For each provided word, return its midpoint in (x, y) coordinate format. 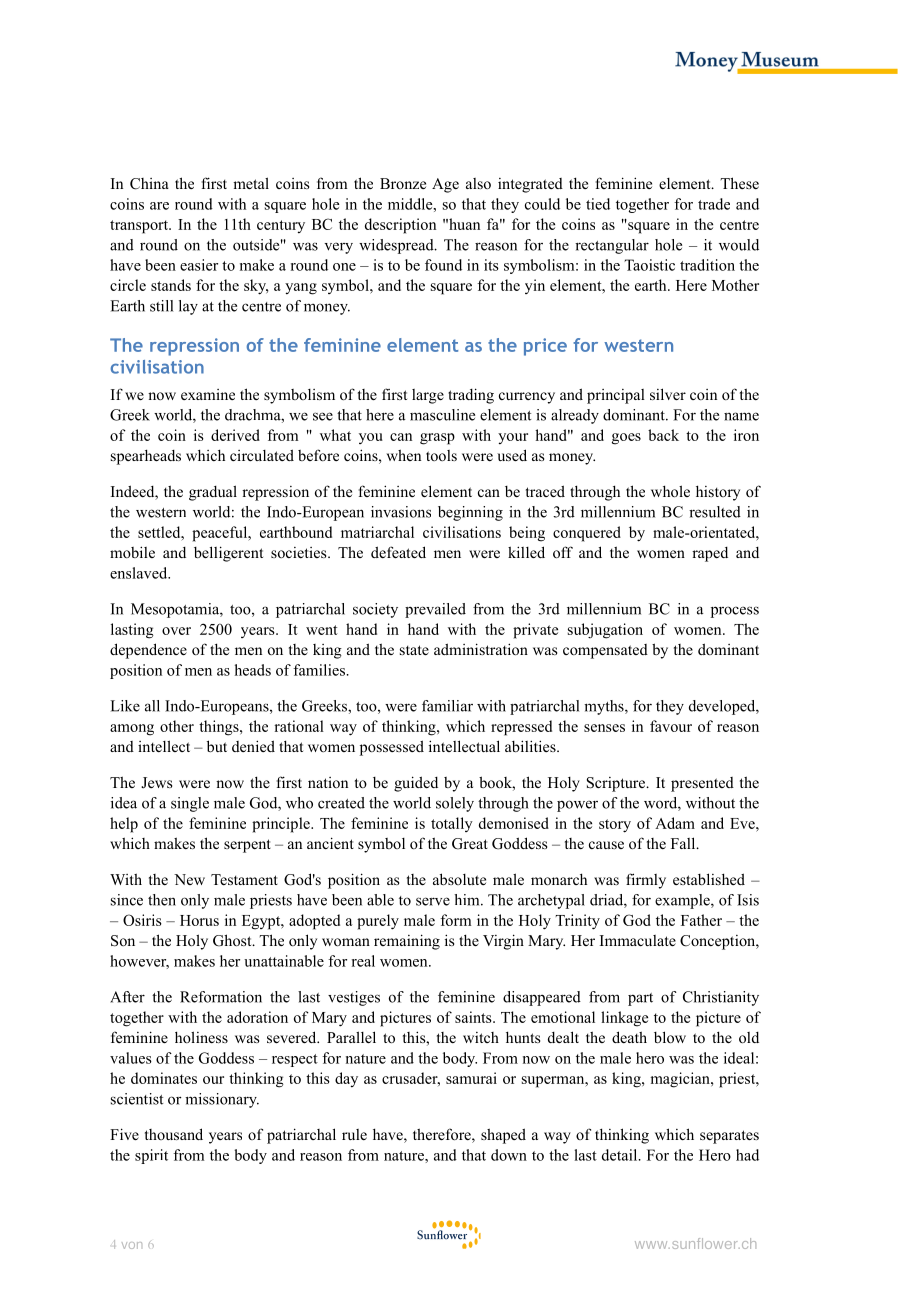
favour (671, 726)
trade (714, 204)
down (509, 1155)
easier (199, 265)
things (220, 728)
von (132, 1245)
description (400, 226)
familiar (447, 706)
